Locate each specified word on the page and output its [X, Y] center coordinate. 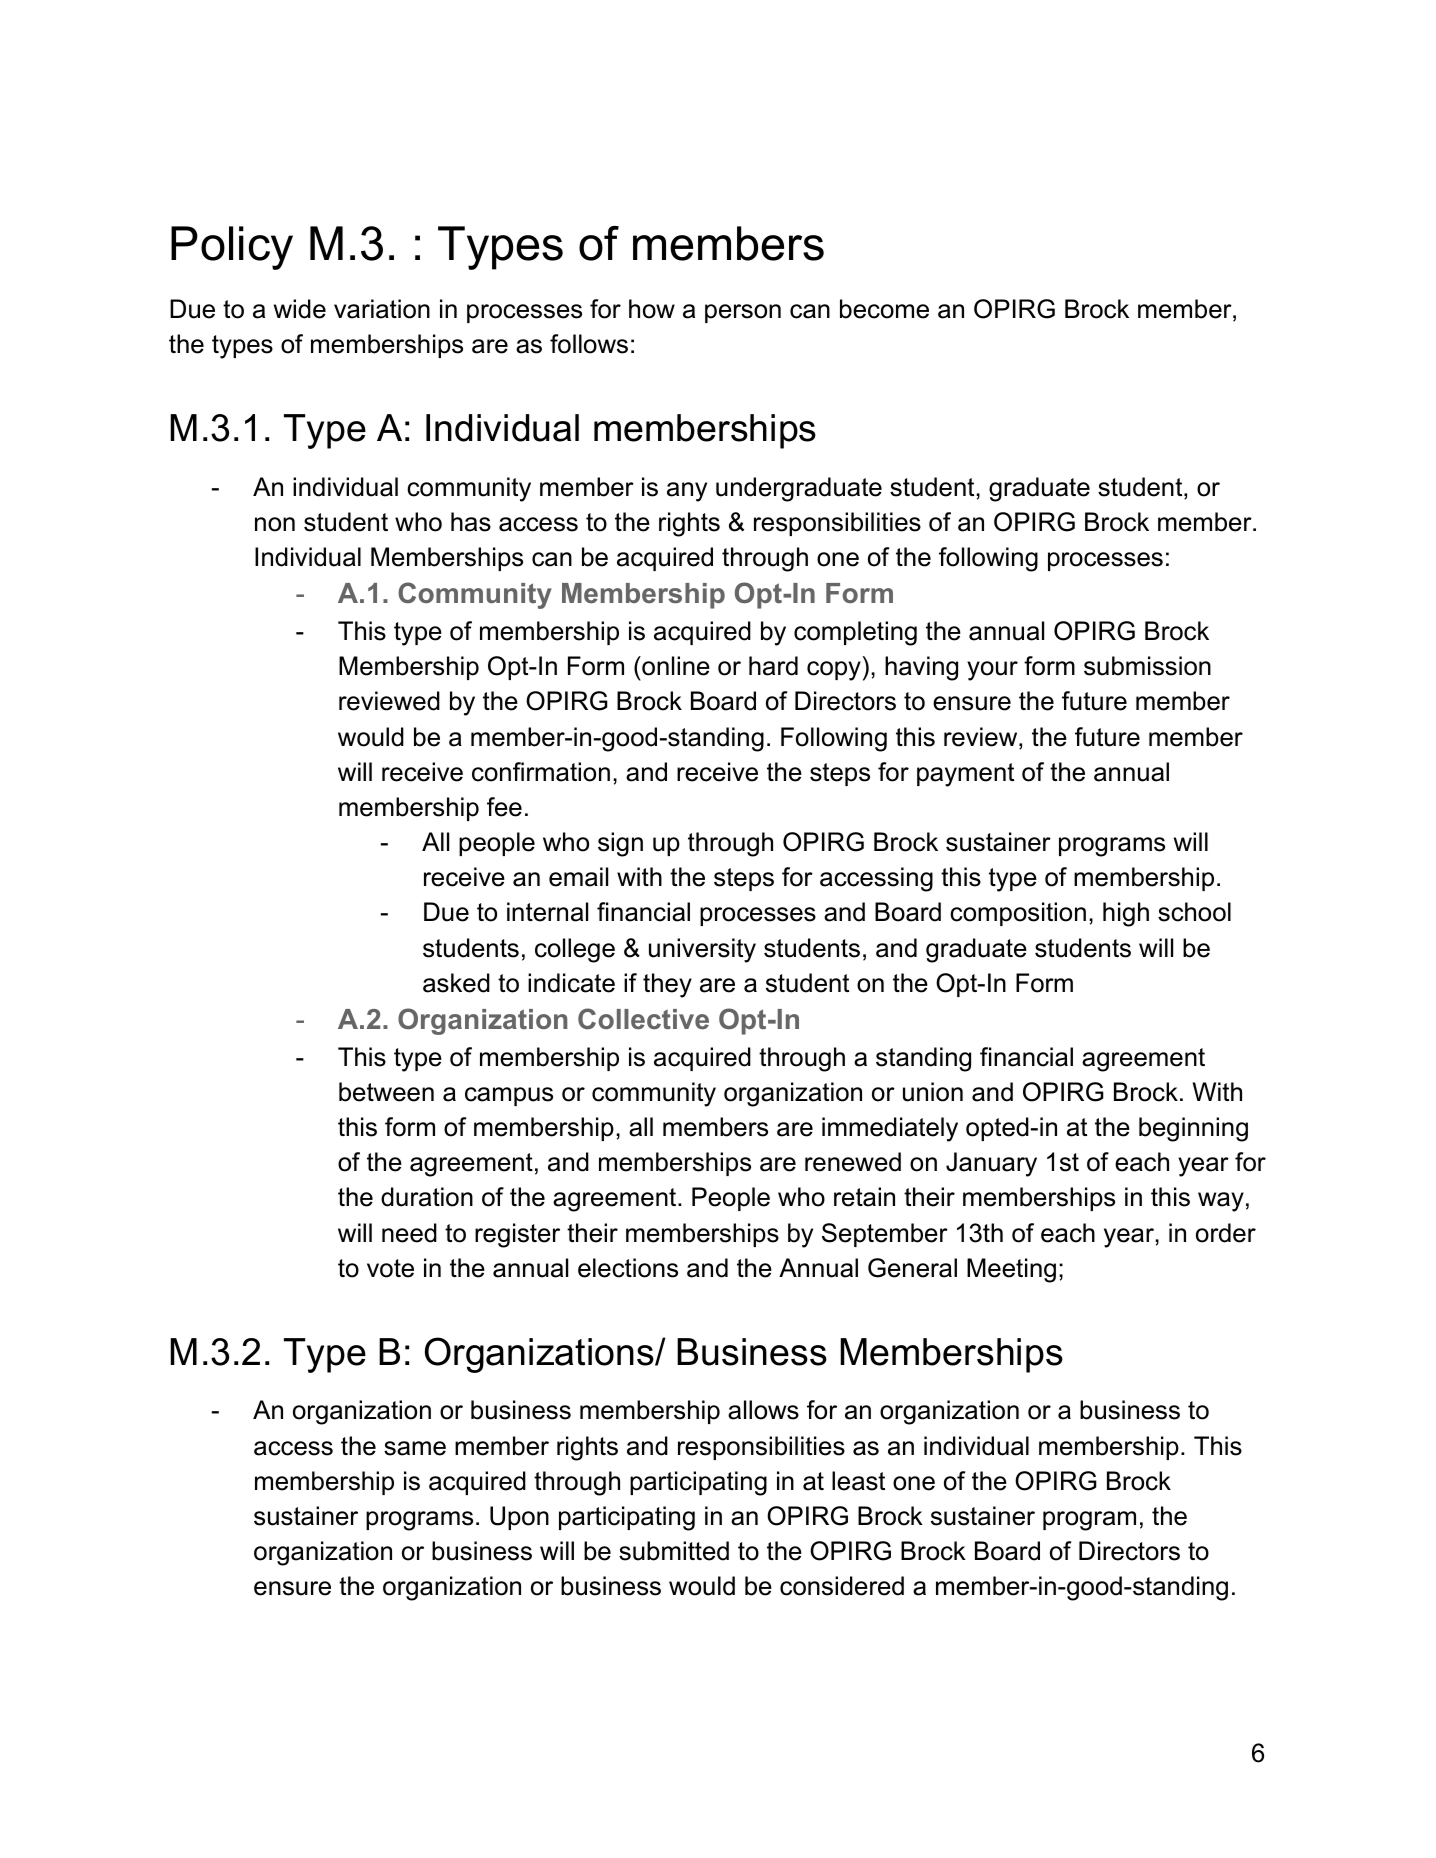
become [884, 309]
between [386, 1092]
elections [628, 1268]
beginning [1193, 1129]
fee [504, 807]
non [275, 524]
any [687, 492]
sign [620, 844]
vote [390, 1268]
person [743, 313]
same [415, 1448]
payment [965, 775]
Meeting [1011, 1270]
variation [382, 309]
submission [1147, 666]
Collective [643, 1019]
